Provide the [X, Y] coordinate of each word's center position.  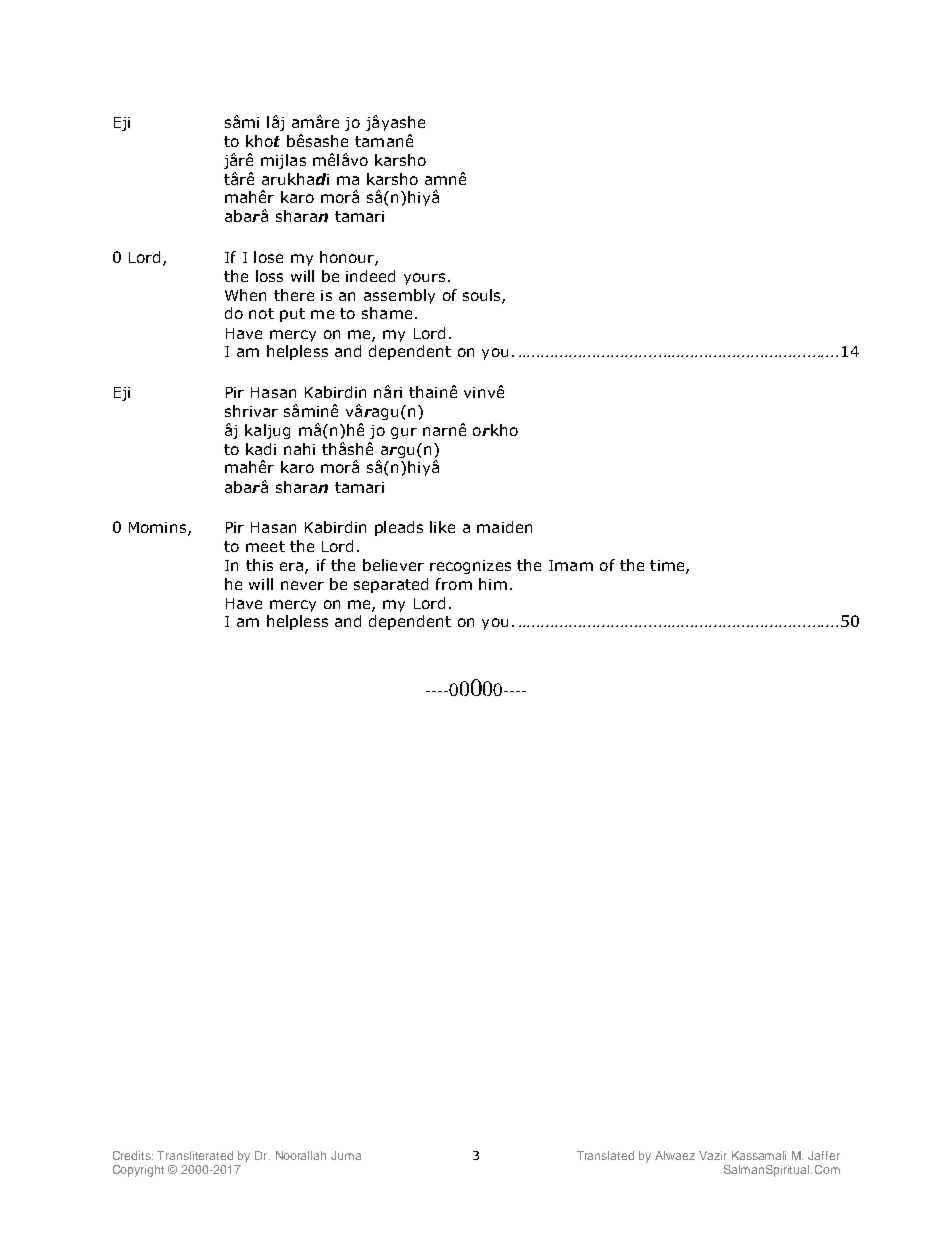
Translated [605, 1155]
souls [483, 296]
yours [424, 279]
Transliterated [195, 1155]
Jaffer [824, 1155]
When [245, 295]
